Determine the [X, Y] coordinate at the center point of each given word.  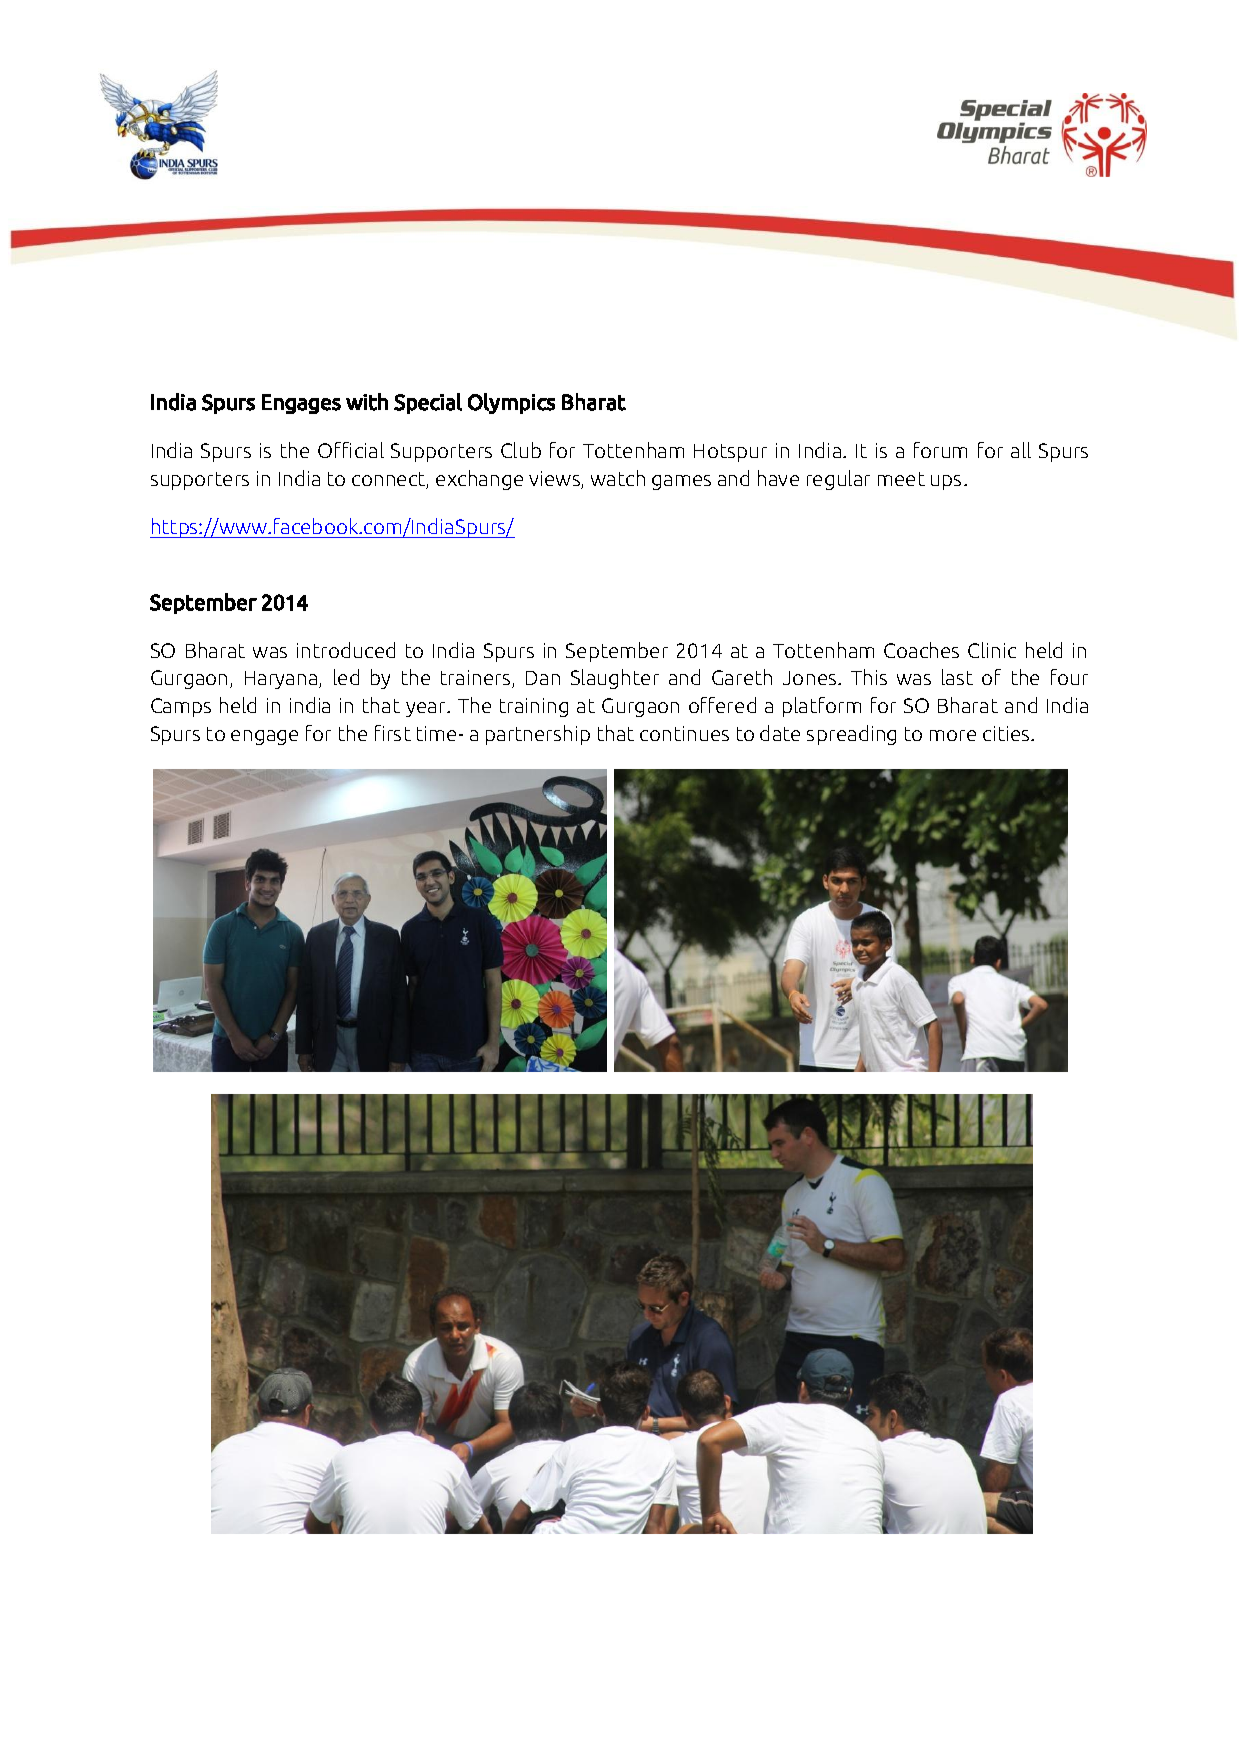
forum [940, 450]
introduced [346, 650]
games [681, 482]
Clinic [992, 650]
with [367, 402]
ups [946, 482]
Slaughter [615, 679]
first [393, 733]
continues [684, 733]
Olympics [511, 403]
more [953, 735]
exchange [479, 480]
